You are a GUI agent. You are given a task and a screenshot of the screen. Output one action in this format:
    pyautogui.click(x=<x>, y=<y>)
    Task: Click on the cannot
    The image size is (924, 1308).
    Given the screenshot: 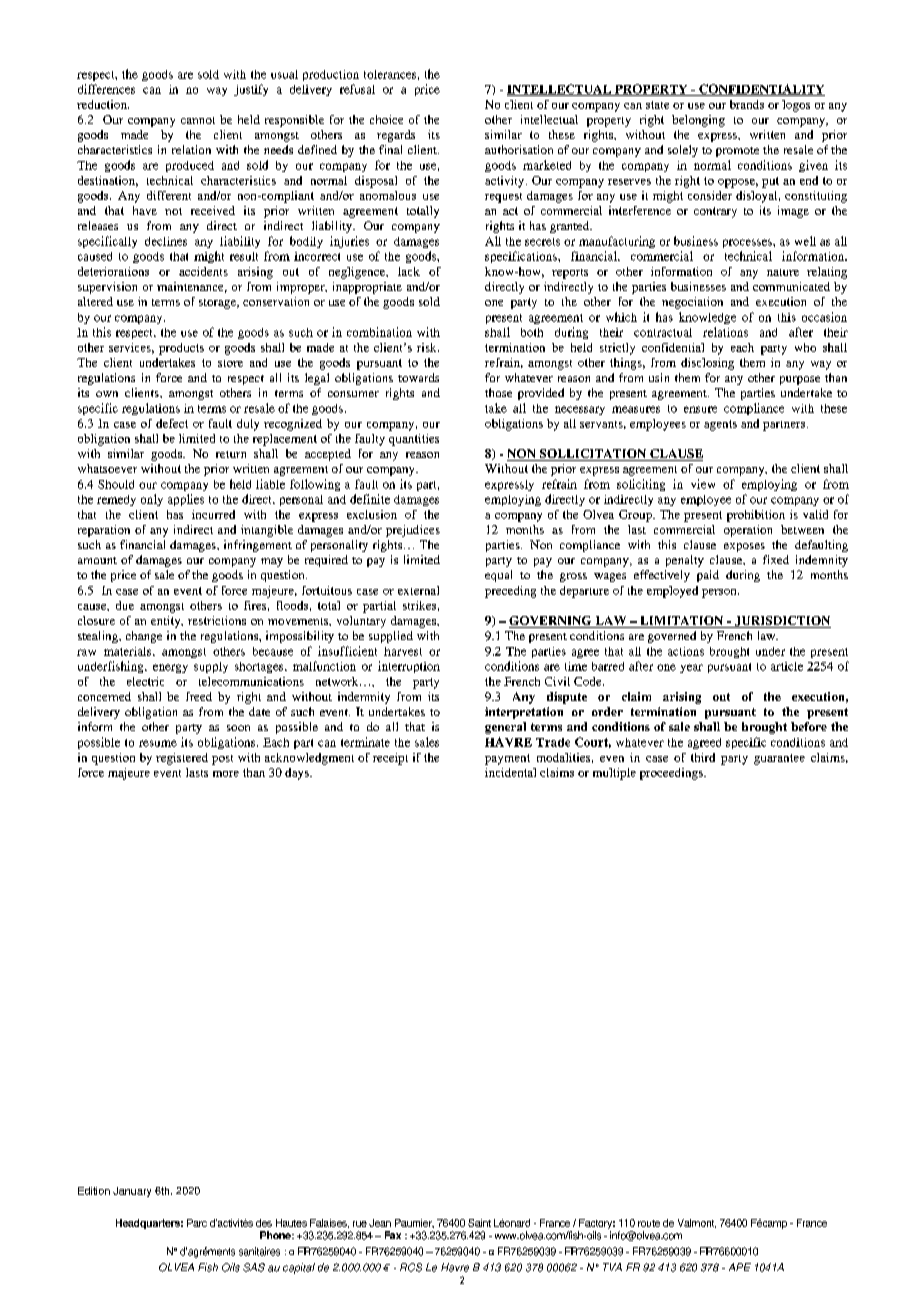 What is the action you would take?
    pyautogui.click(x=198, y=120)
